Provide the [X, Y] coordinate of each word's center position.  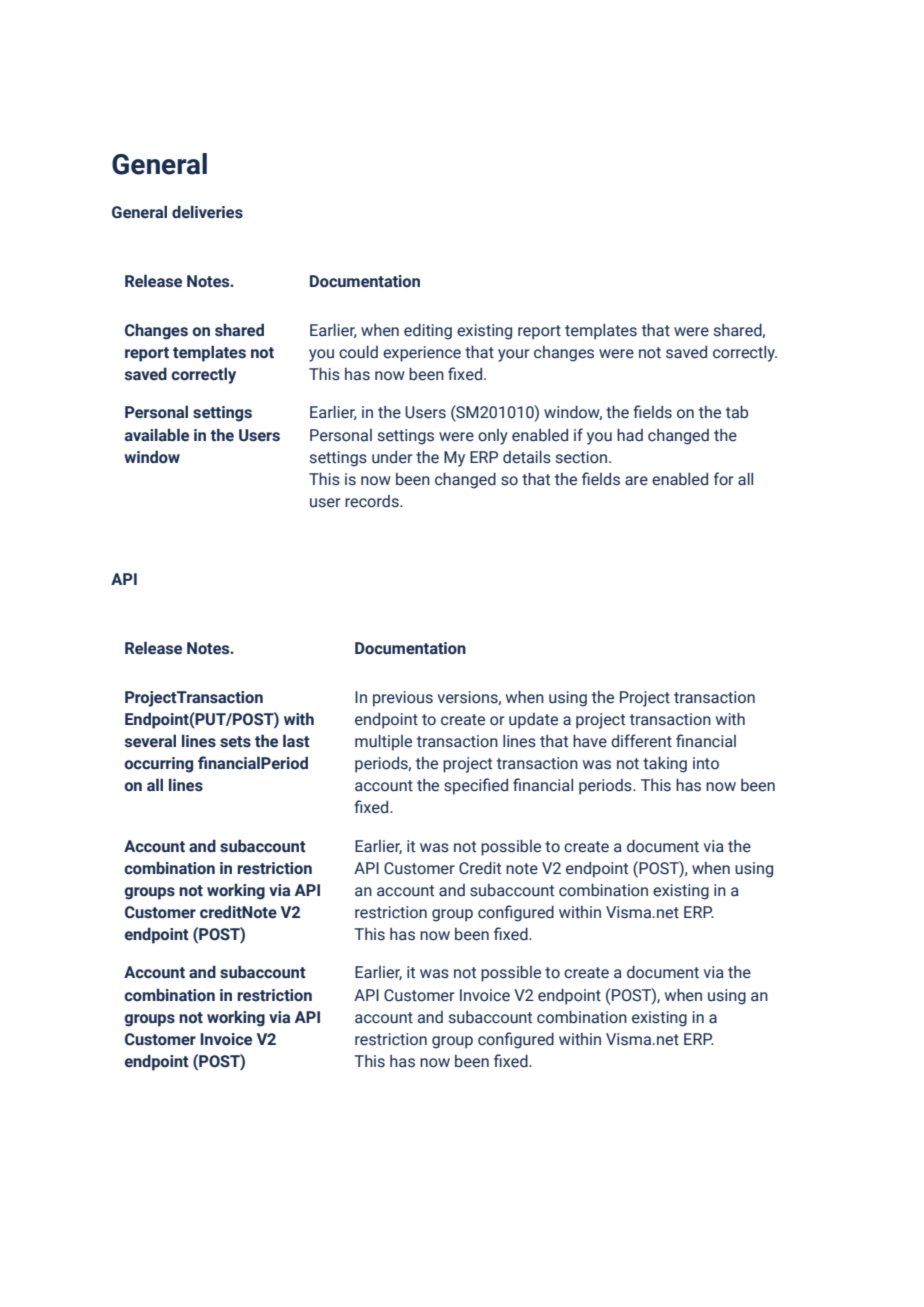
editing [428, 332]
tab [737, 412]
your [514, 355]
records [373, 501]
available [157, 435]
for [724, 479]
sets [235, 742]
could [358, 352]
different [641, 741]
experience [422, 354]
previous [403, 699]
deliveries [207, 212]
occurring [159, 765]
